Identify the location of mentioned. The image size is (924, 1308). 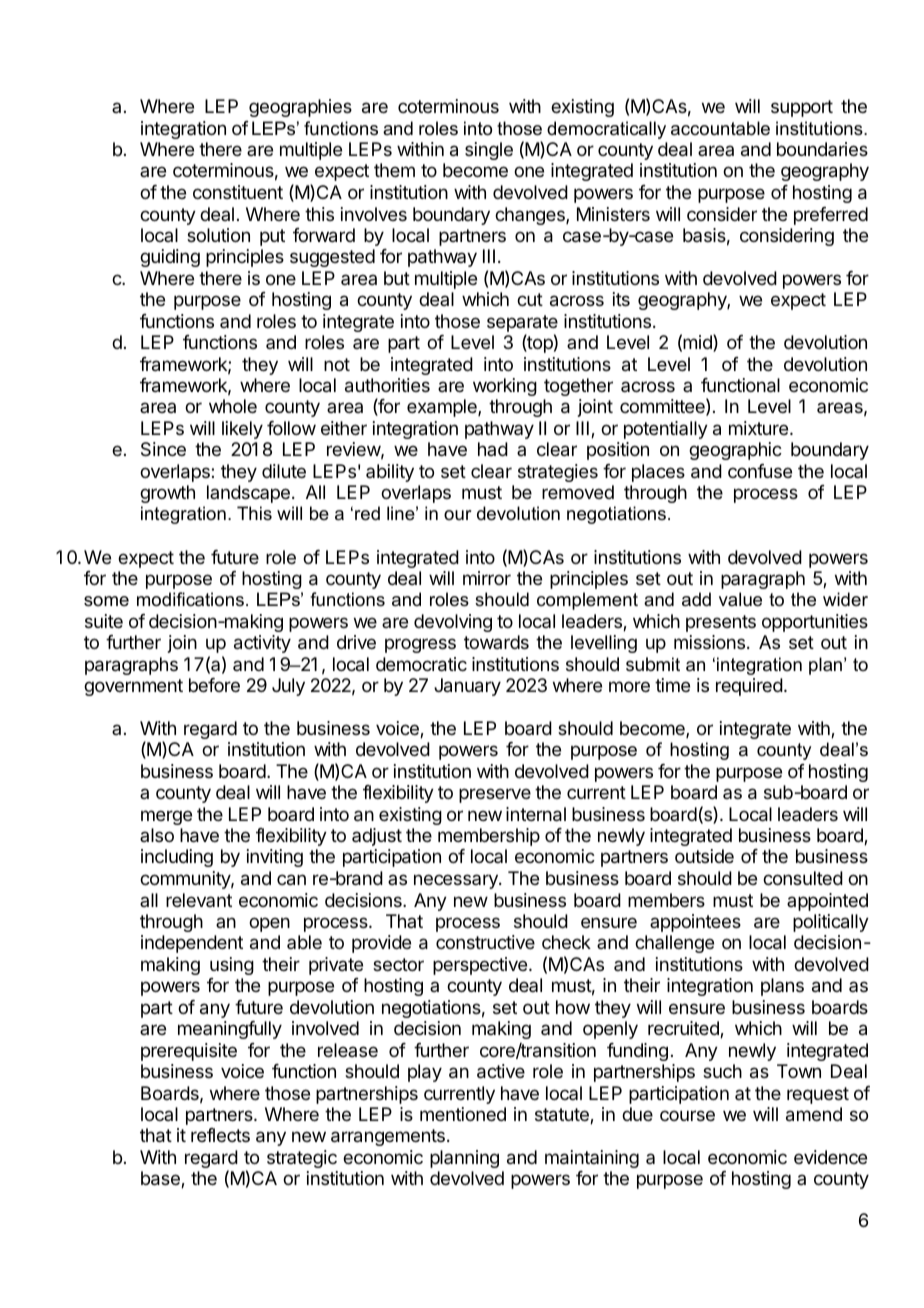
(463, 1114).
